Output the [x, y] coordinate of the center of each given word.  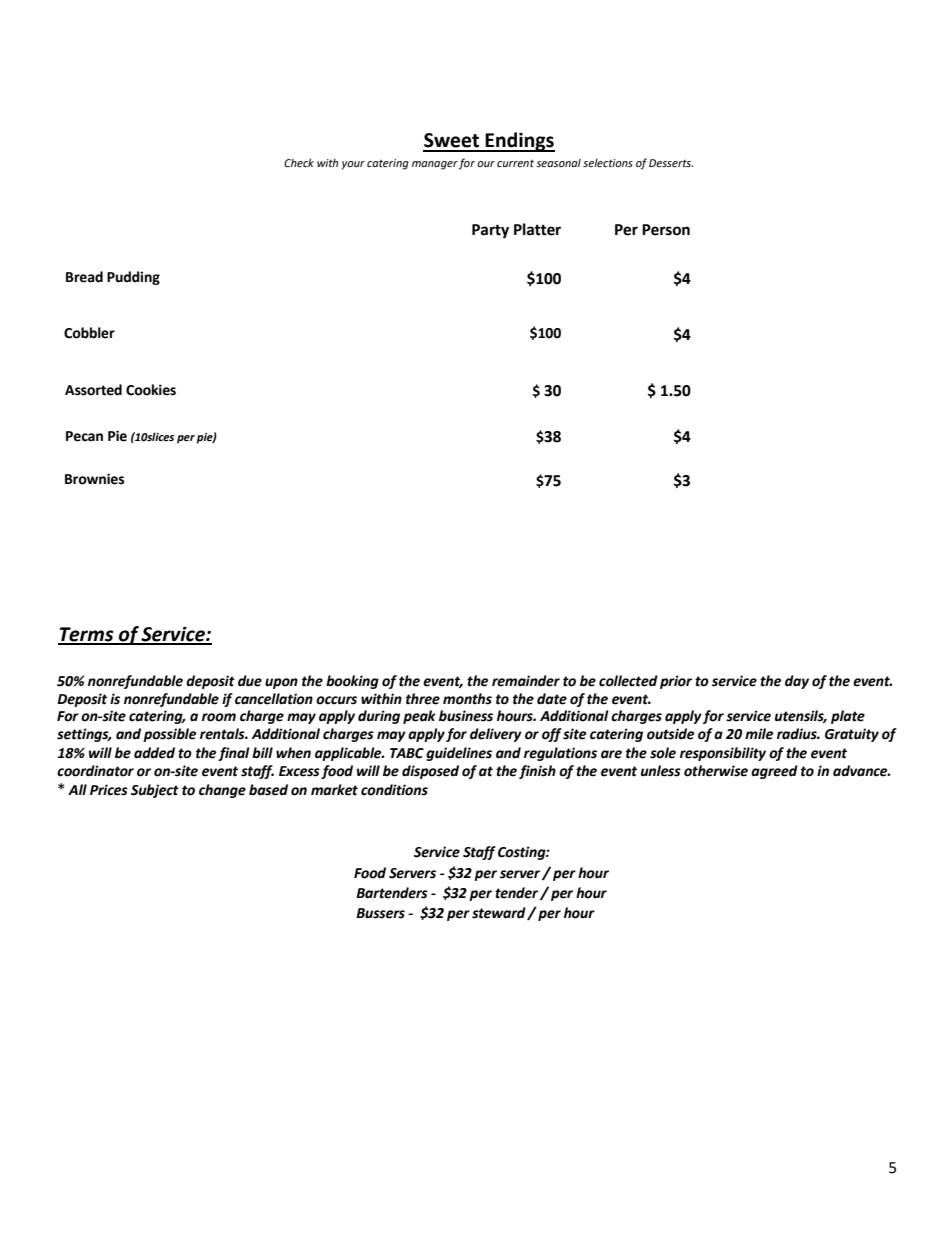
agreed [774, 772]
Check [299, 162]
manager [435, 165]
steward [500, 913]
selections [608, 163]
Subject [155, 791]
